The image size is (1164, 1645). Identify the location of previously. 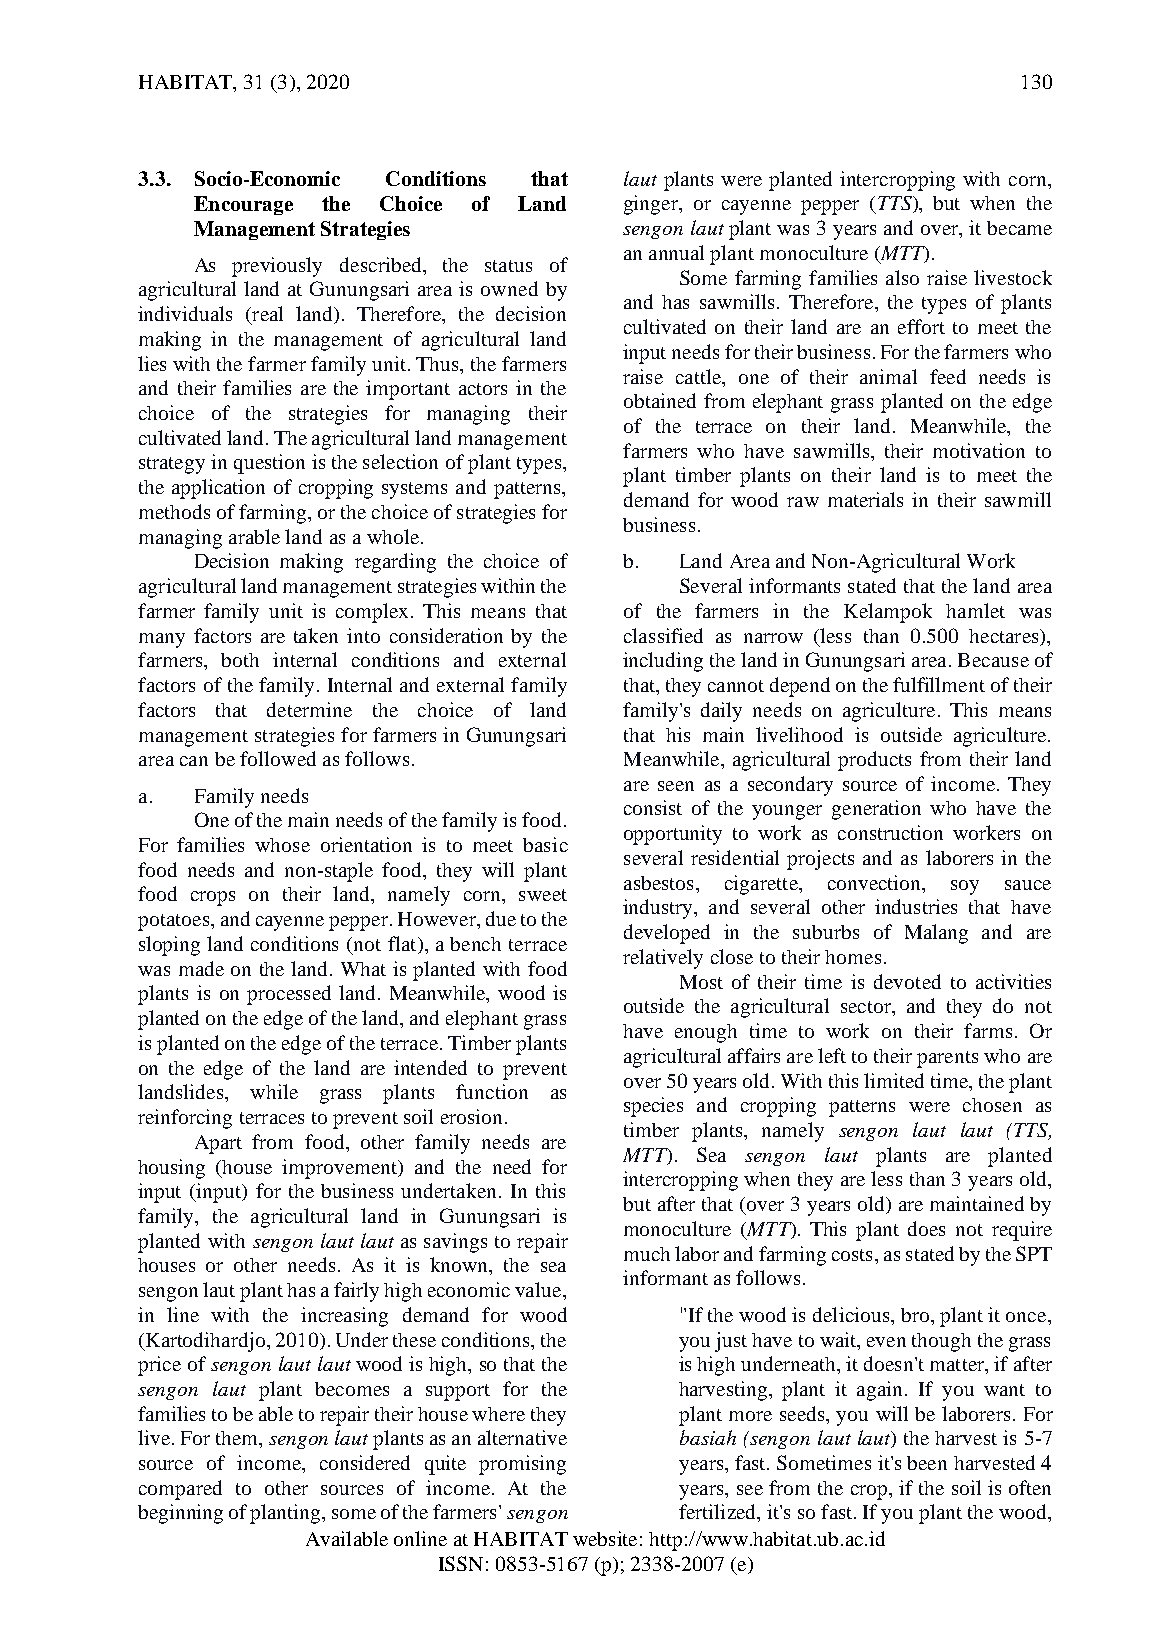
(277, 267).
